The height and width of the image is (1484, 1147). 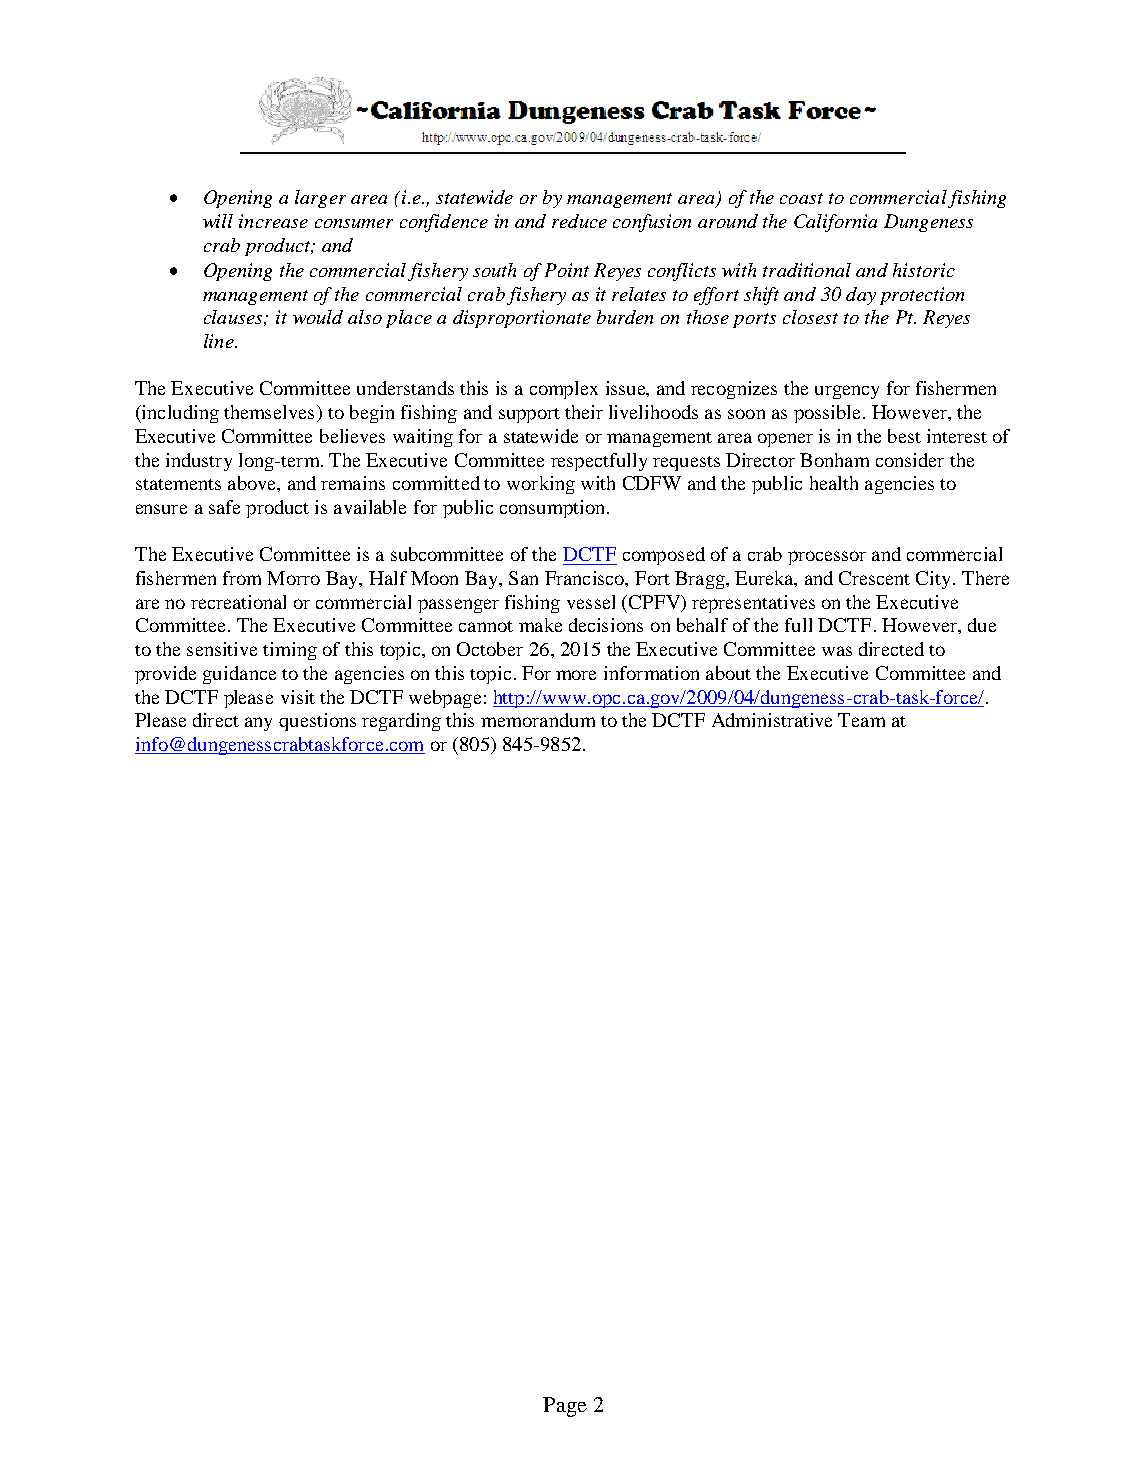 I want to click on Team, so click(x=861, y=720).
